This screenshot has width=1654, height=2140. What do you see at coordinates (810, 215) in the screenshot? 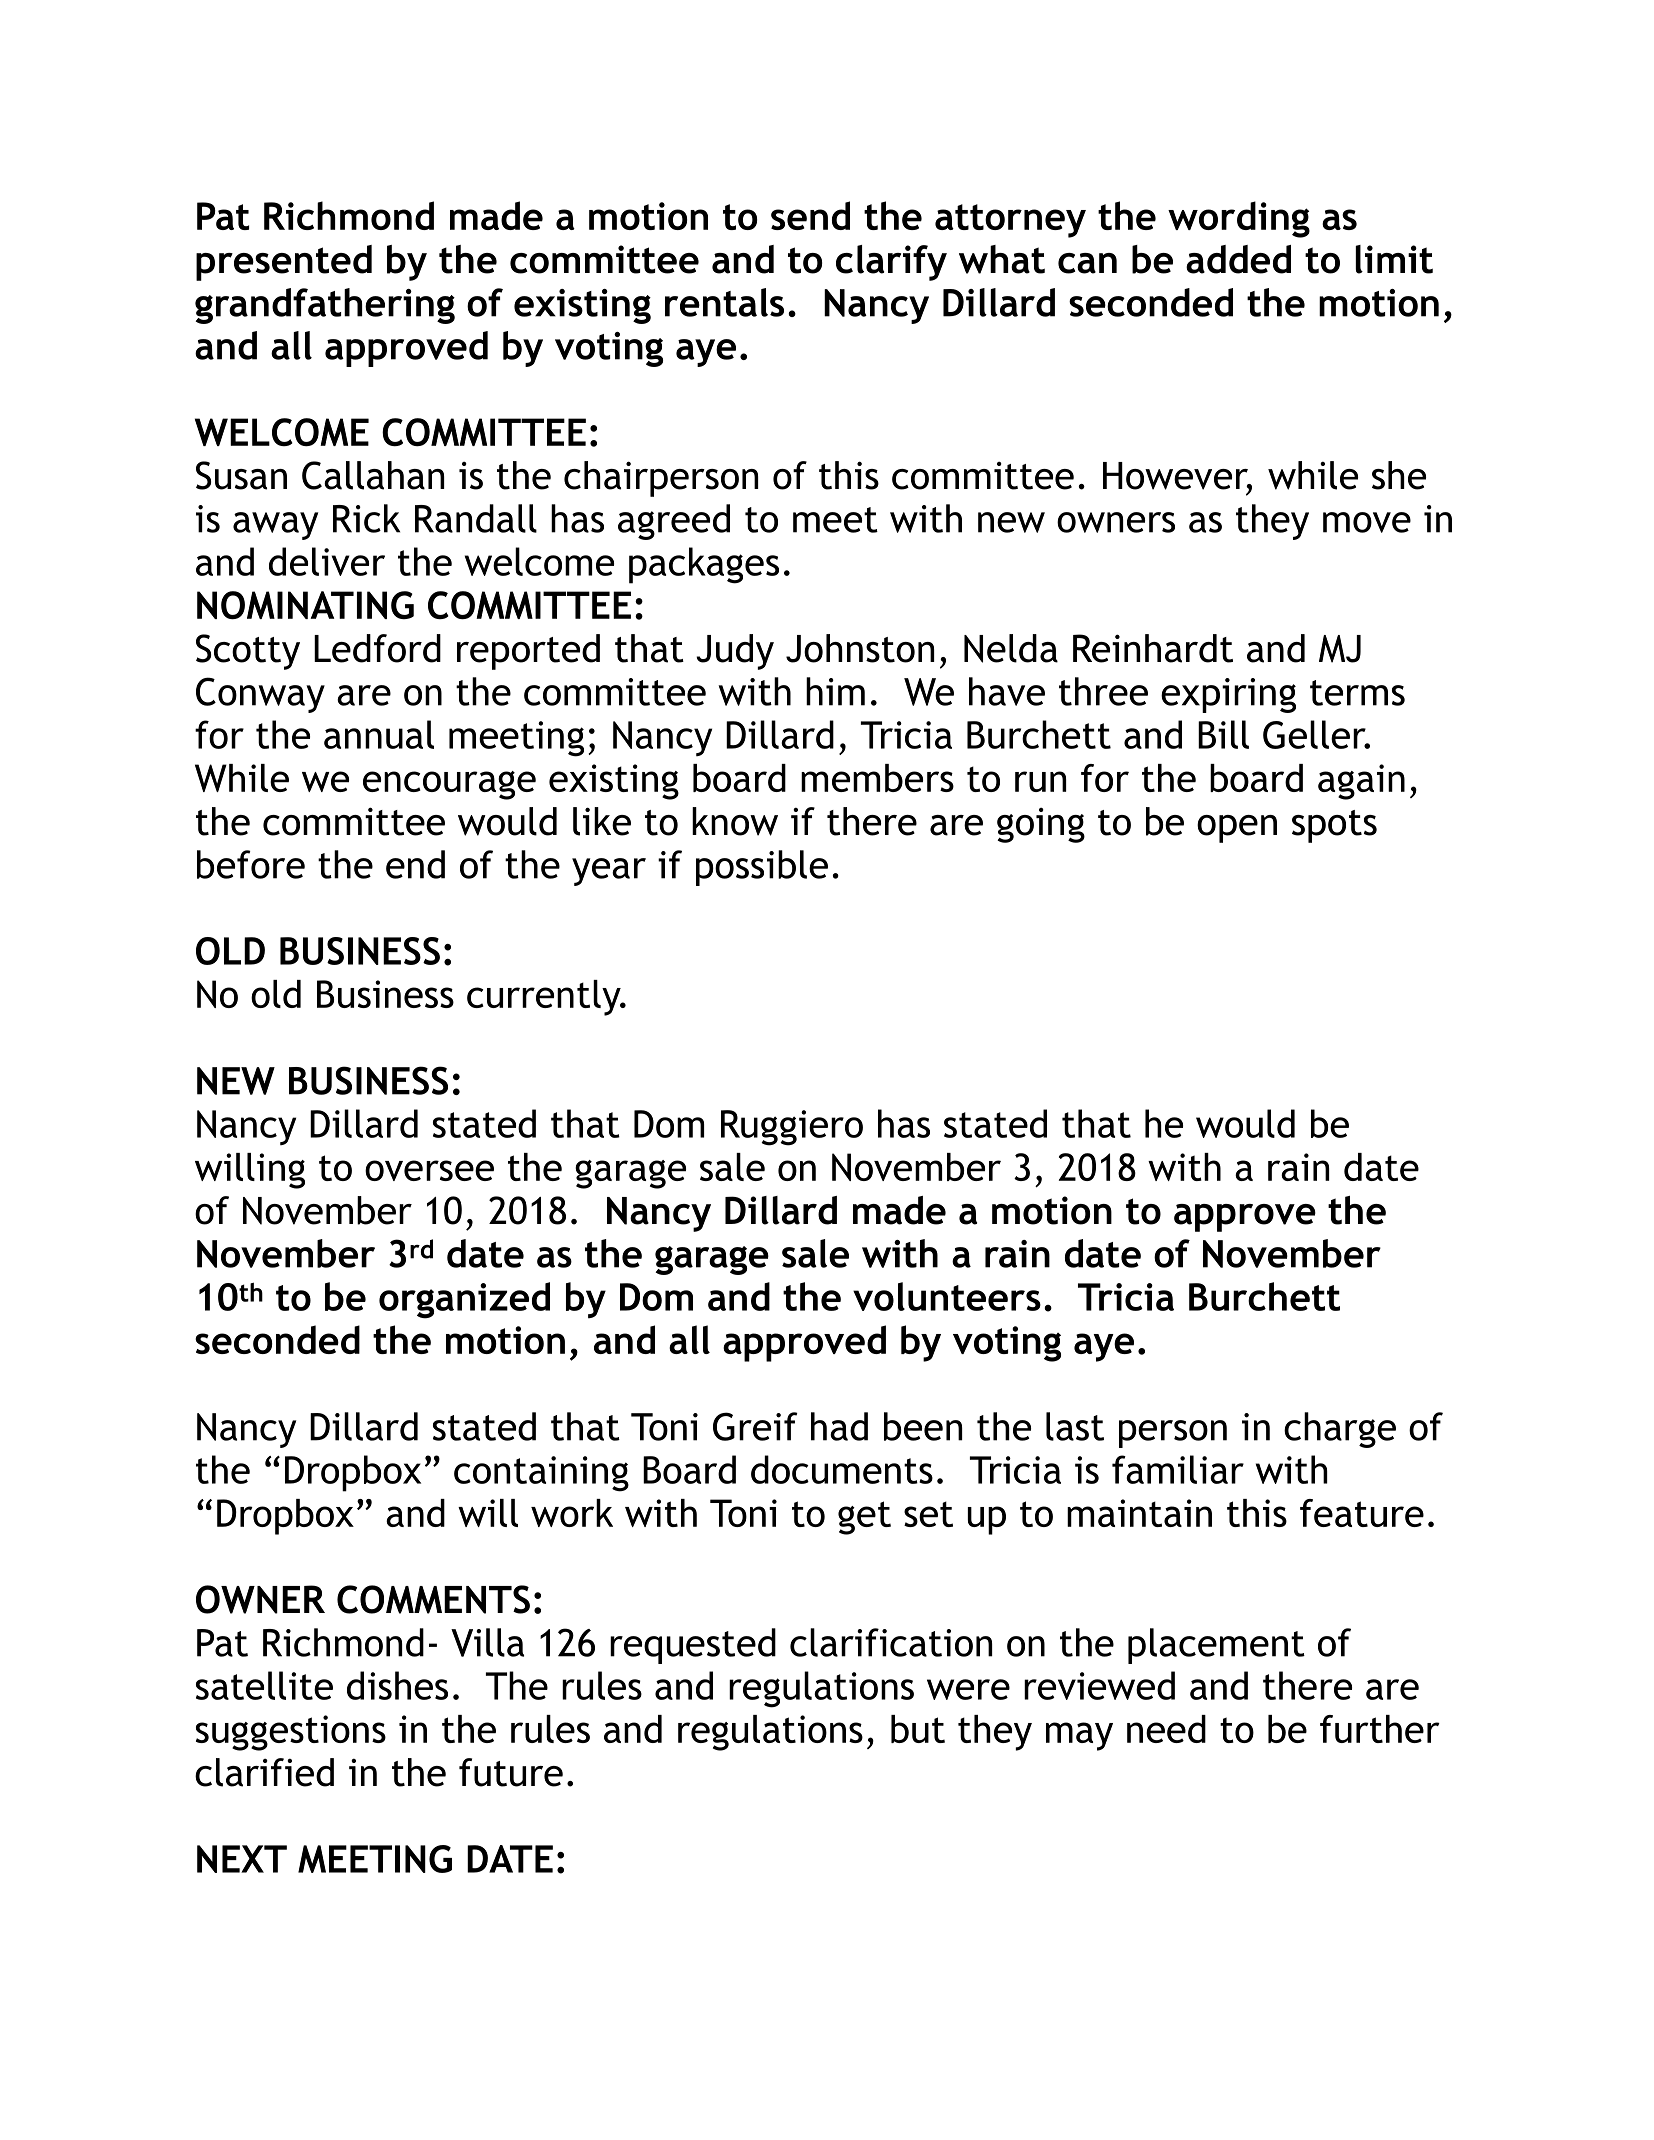
I see `send` at bounding box center [810, 215].
